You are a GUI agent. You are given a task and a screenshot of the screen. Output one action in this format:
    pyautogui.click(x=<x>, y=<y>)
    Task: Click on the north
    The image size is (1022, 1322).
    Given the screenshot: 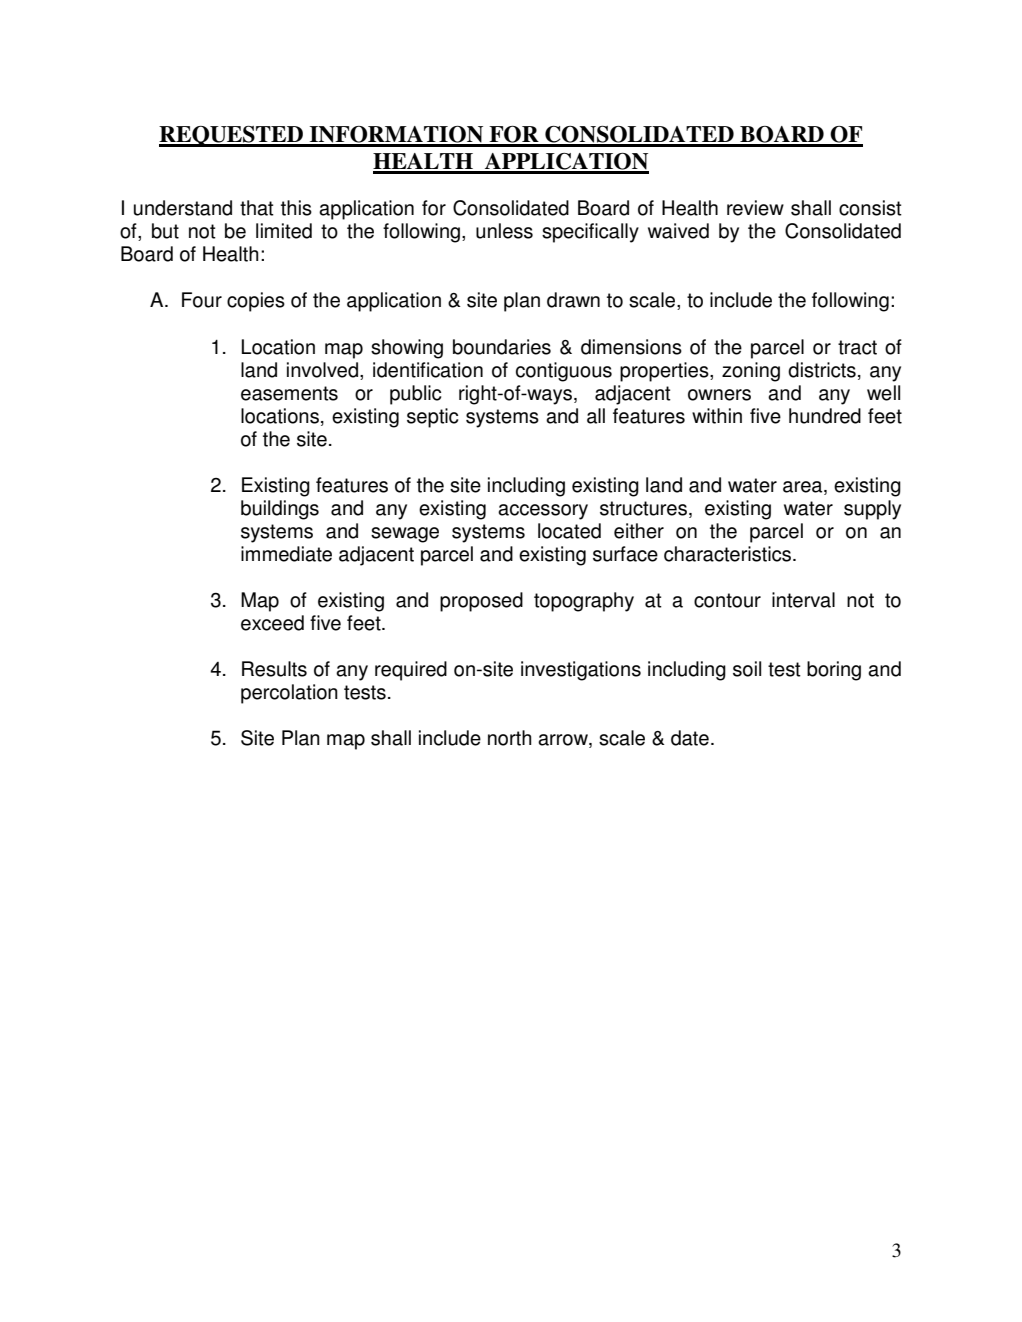 What is the action you would take?
    pyautogui.click(x=509, y=738)
